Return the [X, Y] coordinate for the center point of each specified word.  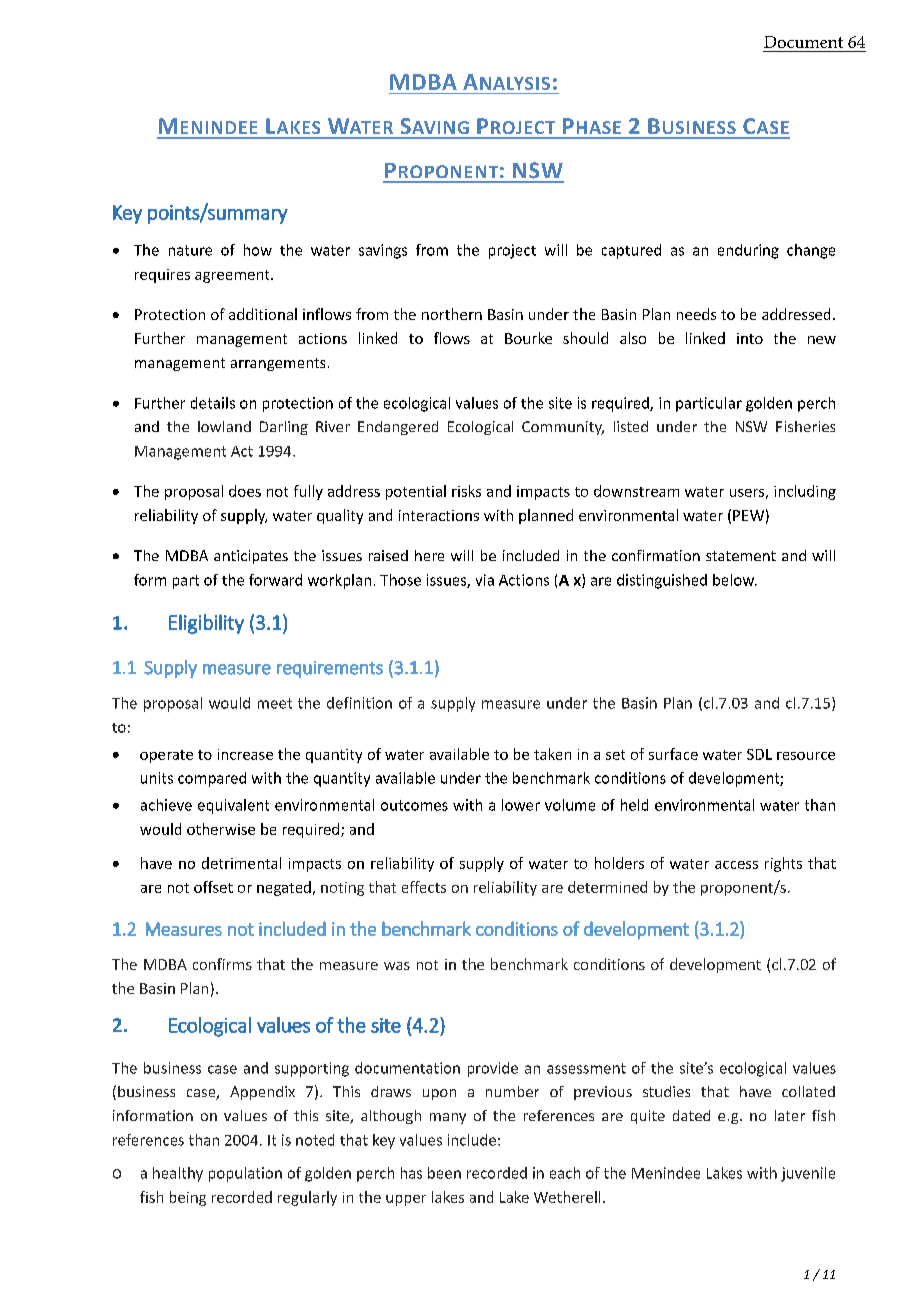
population [245, 1174]
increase [245, 754]
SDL [759, 754]
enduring [748, 251]
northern [452, 314]
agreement [233, 276]
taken [552, 754]
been [444, 1173]
